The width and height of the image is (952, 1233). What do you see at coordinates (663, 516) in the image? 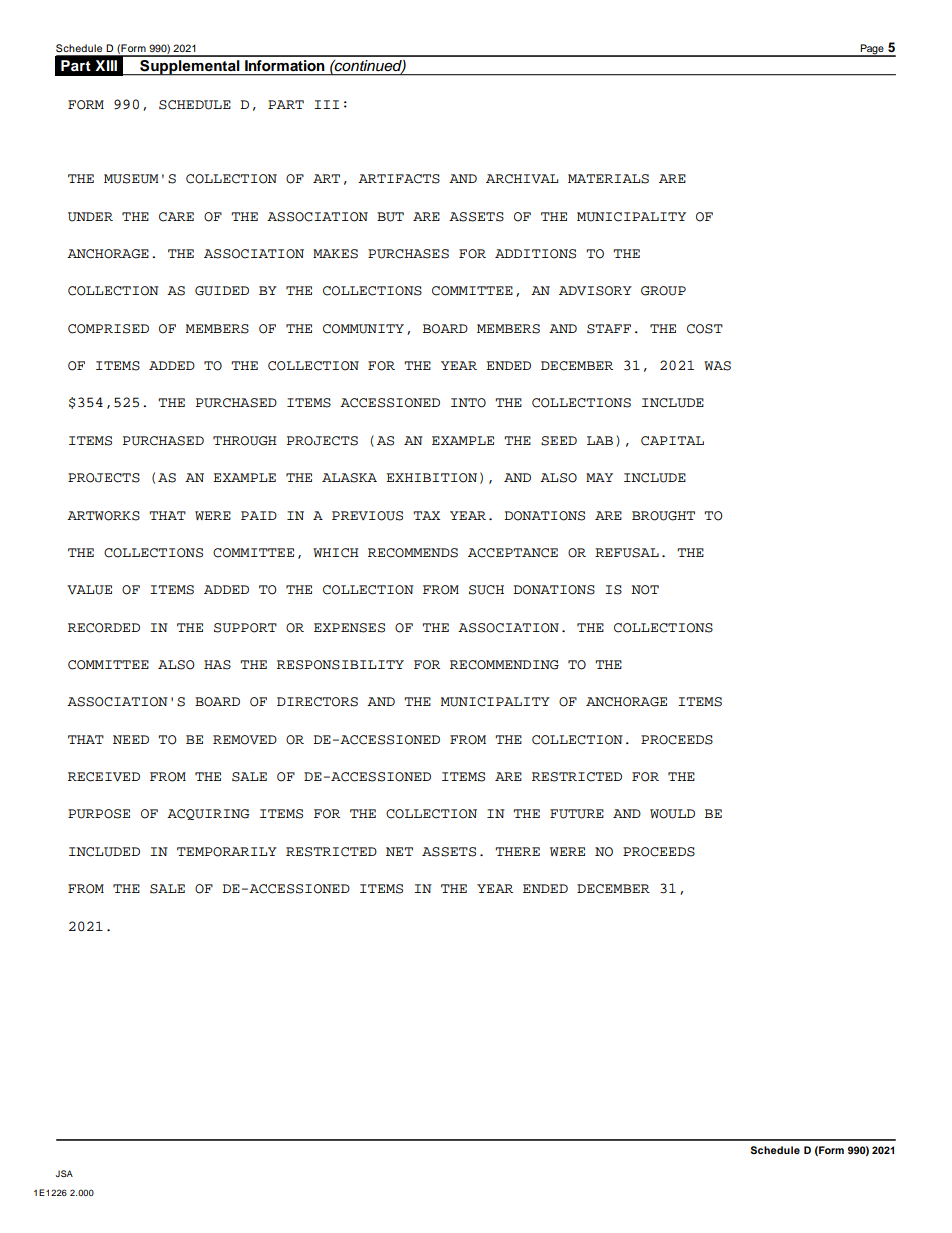
I see `BROUGHT` at bounding box center [663, 516].
